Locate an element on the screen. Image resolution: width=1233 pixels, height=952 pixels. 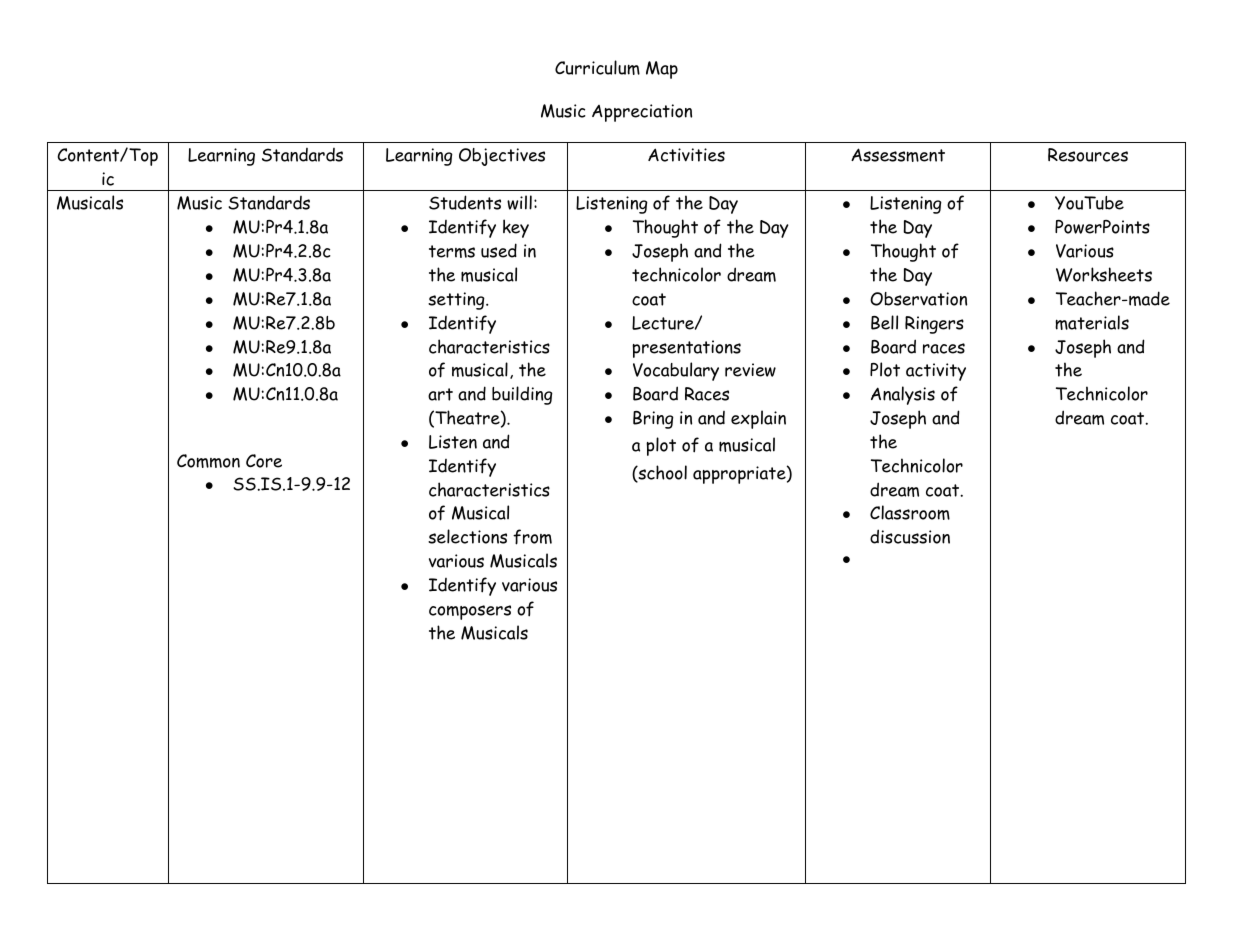
Resources is located at coordinates (1088, 155).
